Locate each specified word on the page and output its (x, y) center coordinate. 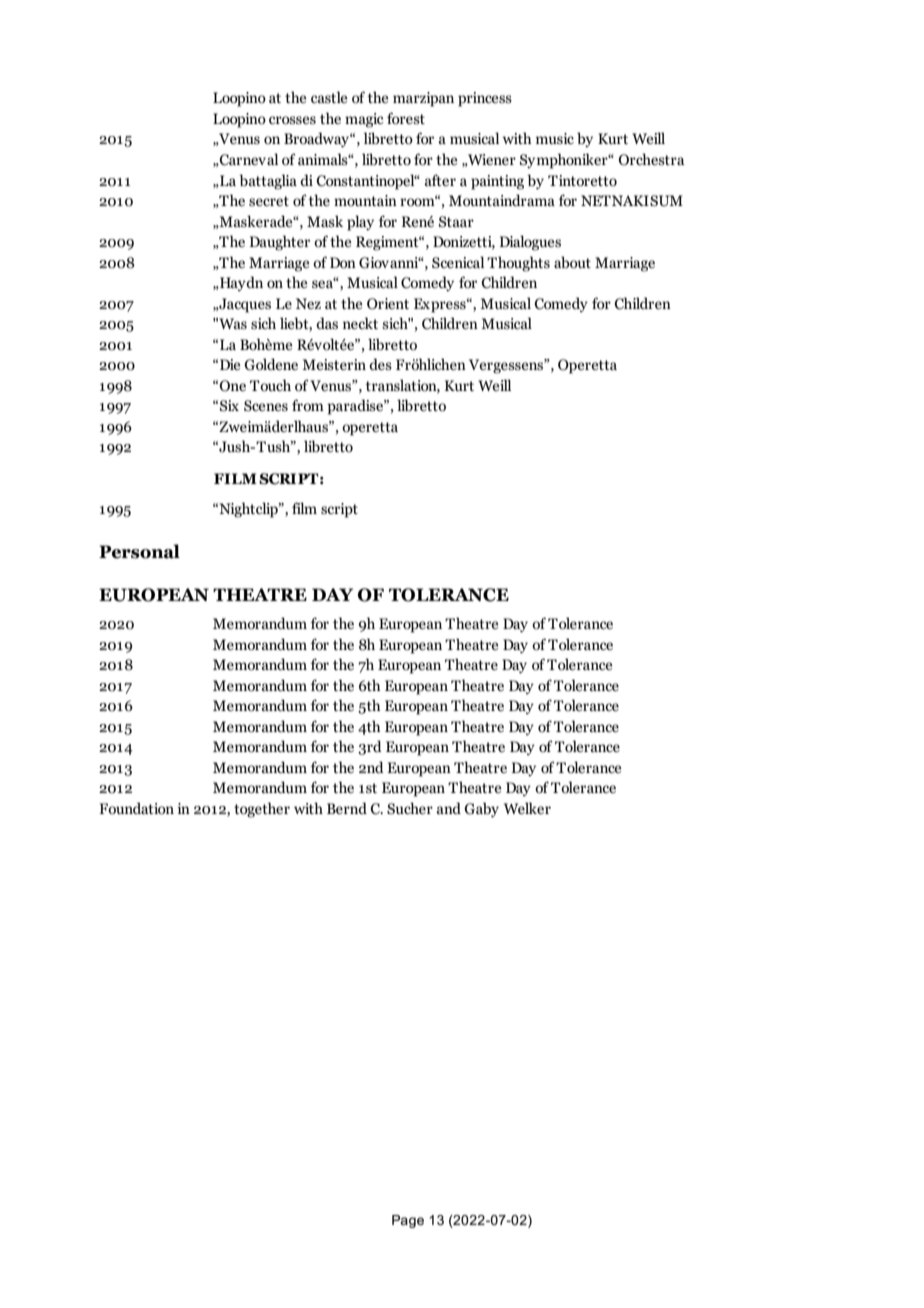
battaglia (268, 182)
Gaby (481, 809)
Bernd (347, 808)
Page (408, 1221)
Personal (139, 551)
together (262, 810)
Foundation (136, 808)
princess (485, 99)
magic (364, 120)
